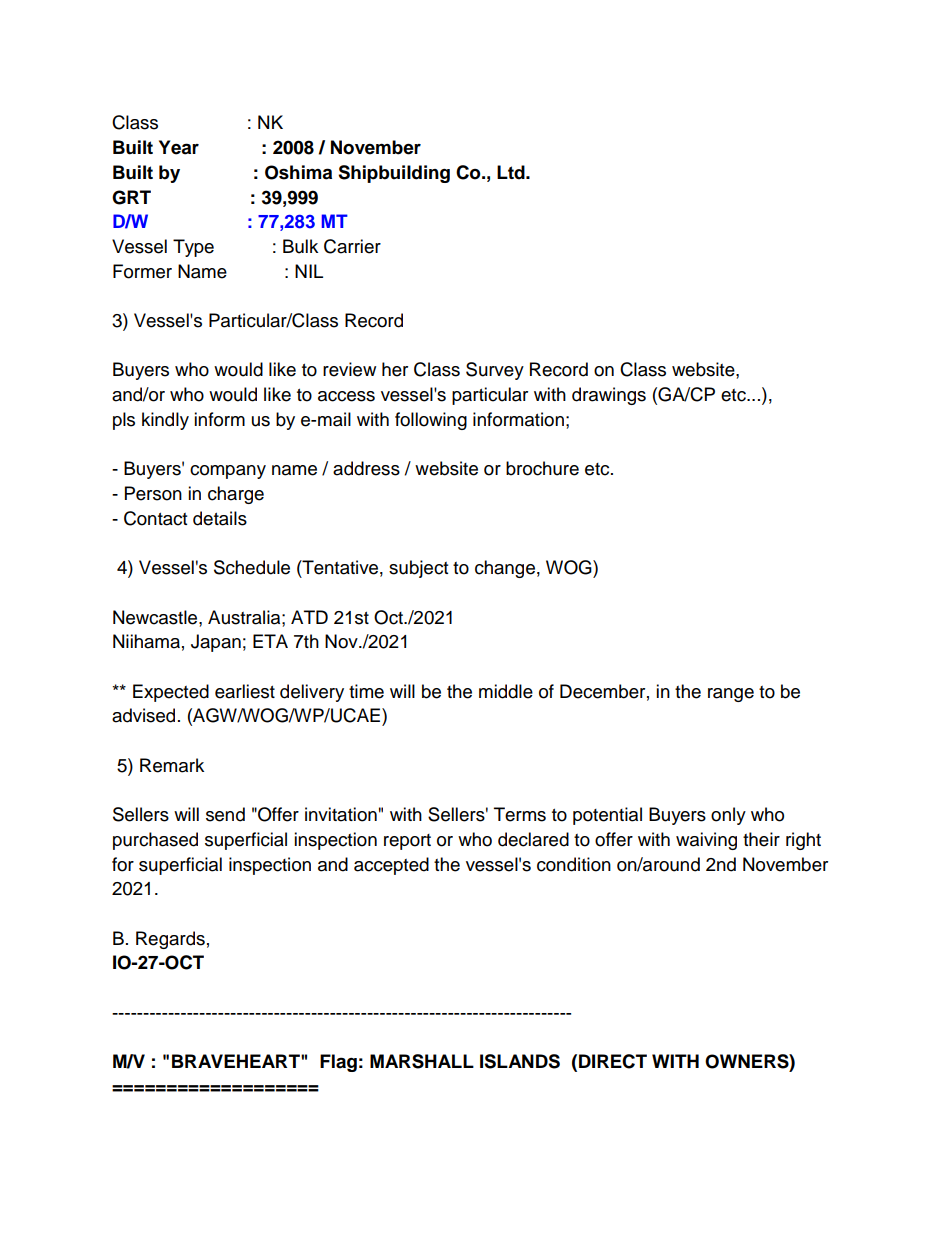 The image size is (952, 1233). I want to click on DIRECT, so click(613, 1061).
